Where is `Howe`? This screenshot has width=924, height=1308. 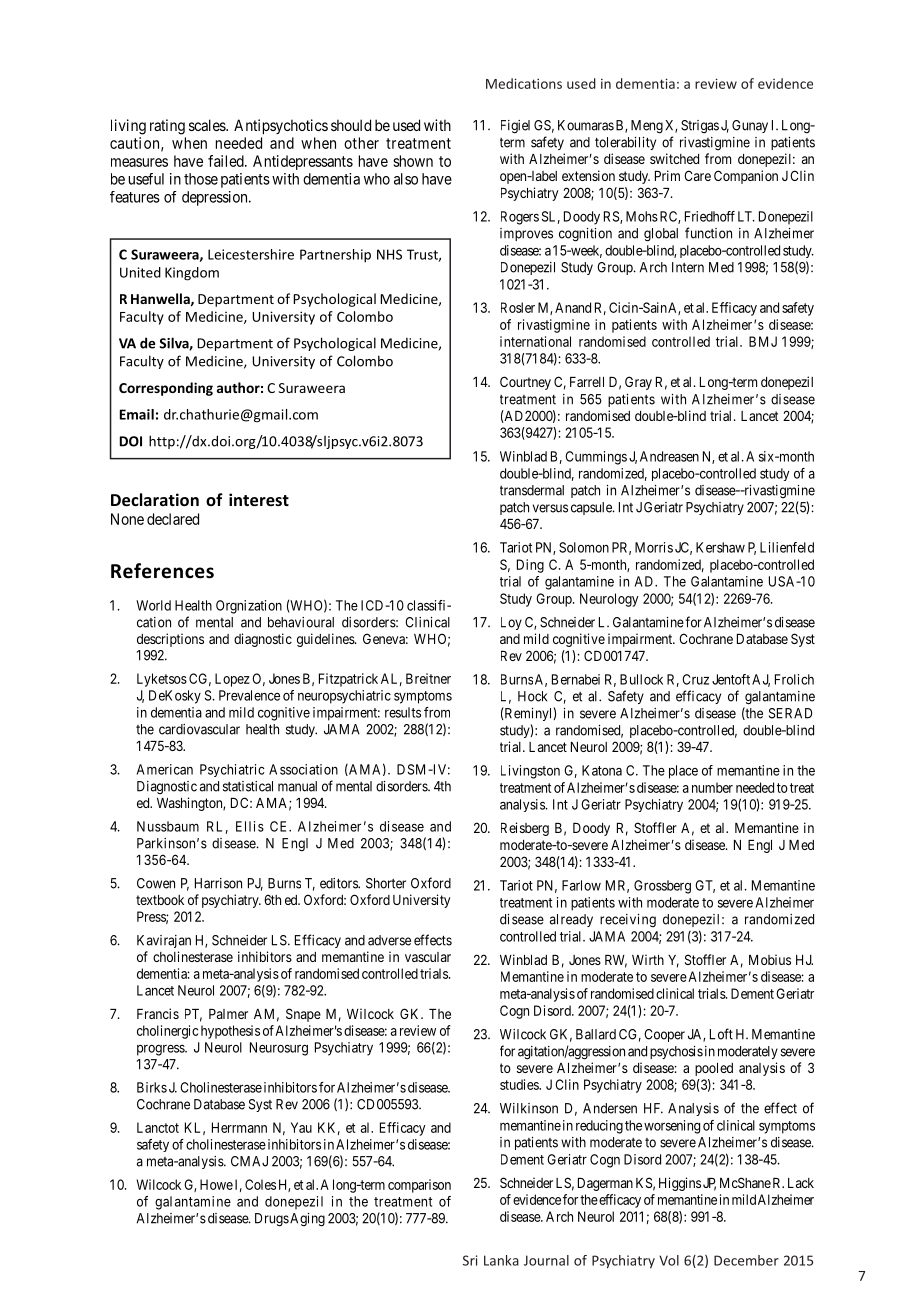 Howe is located at coordinates (216, 1184).
